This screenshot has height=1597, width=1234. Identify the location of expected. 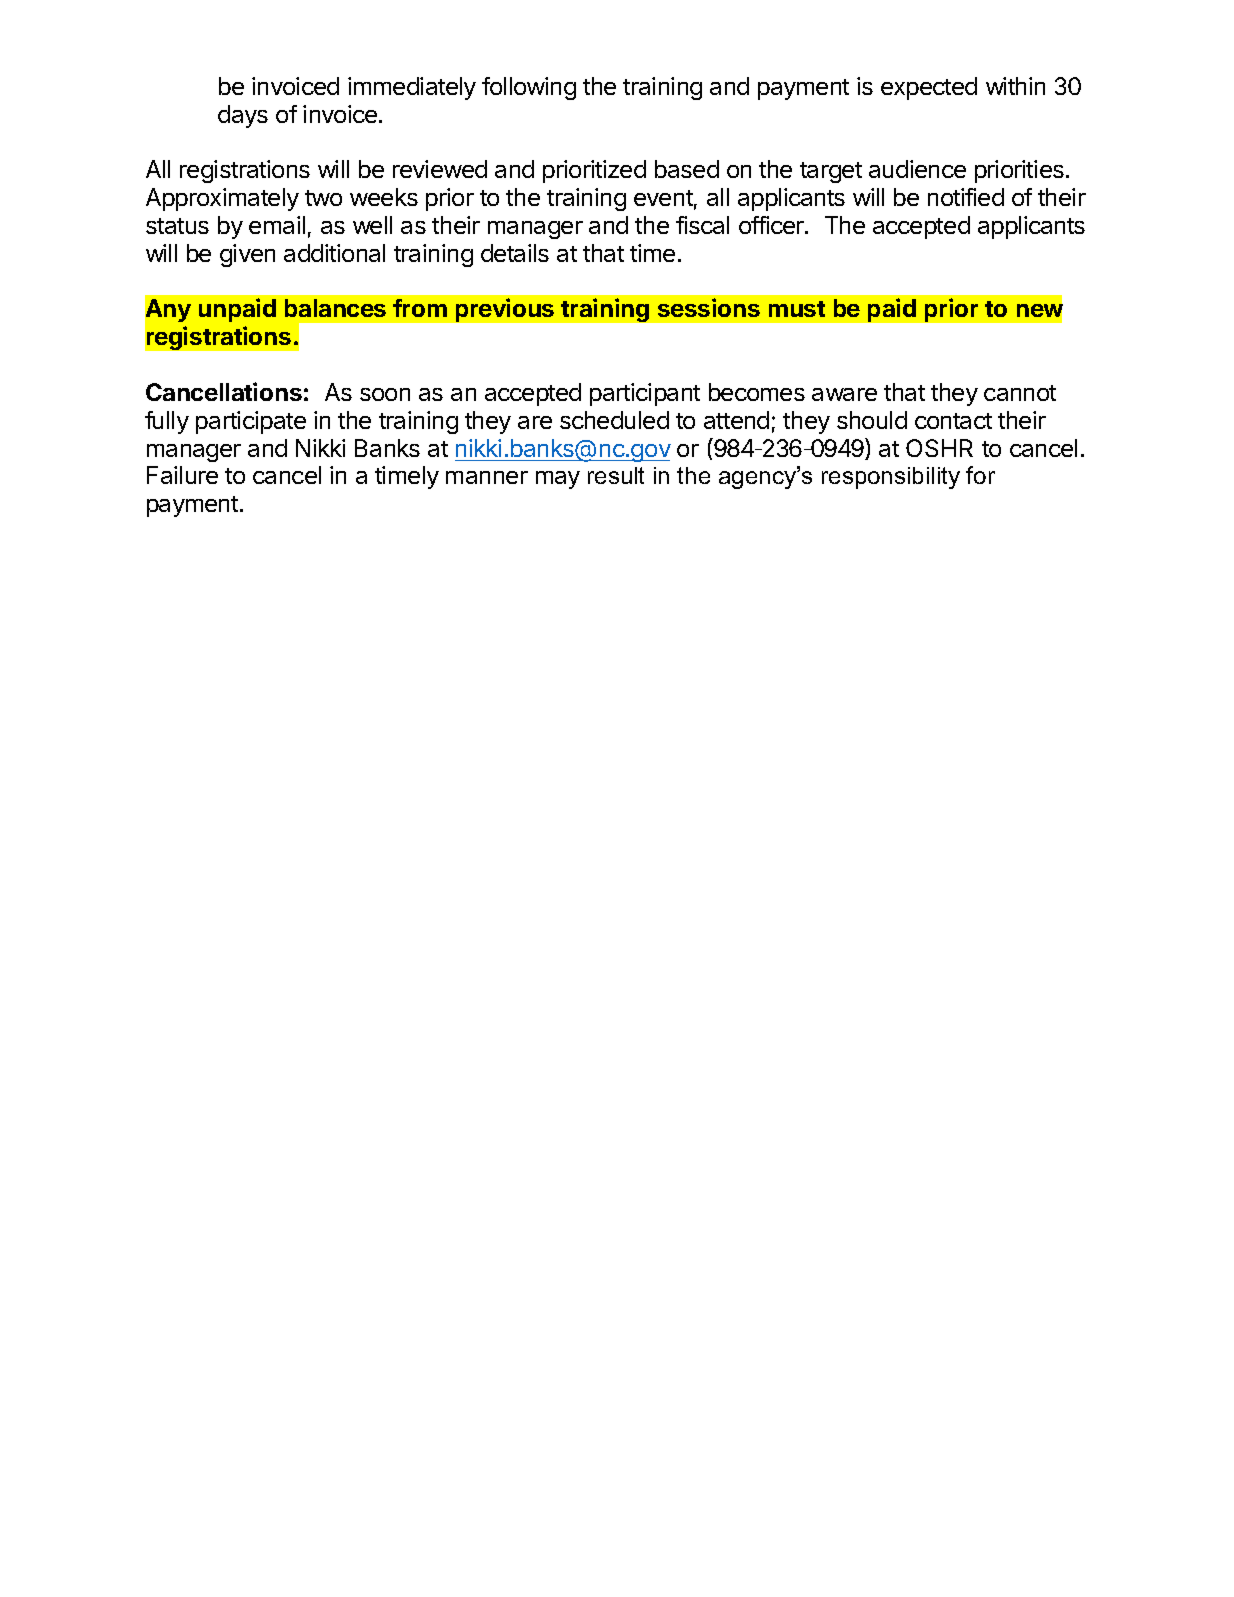
(929, 88).
